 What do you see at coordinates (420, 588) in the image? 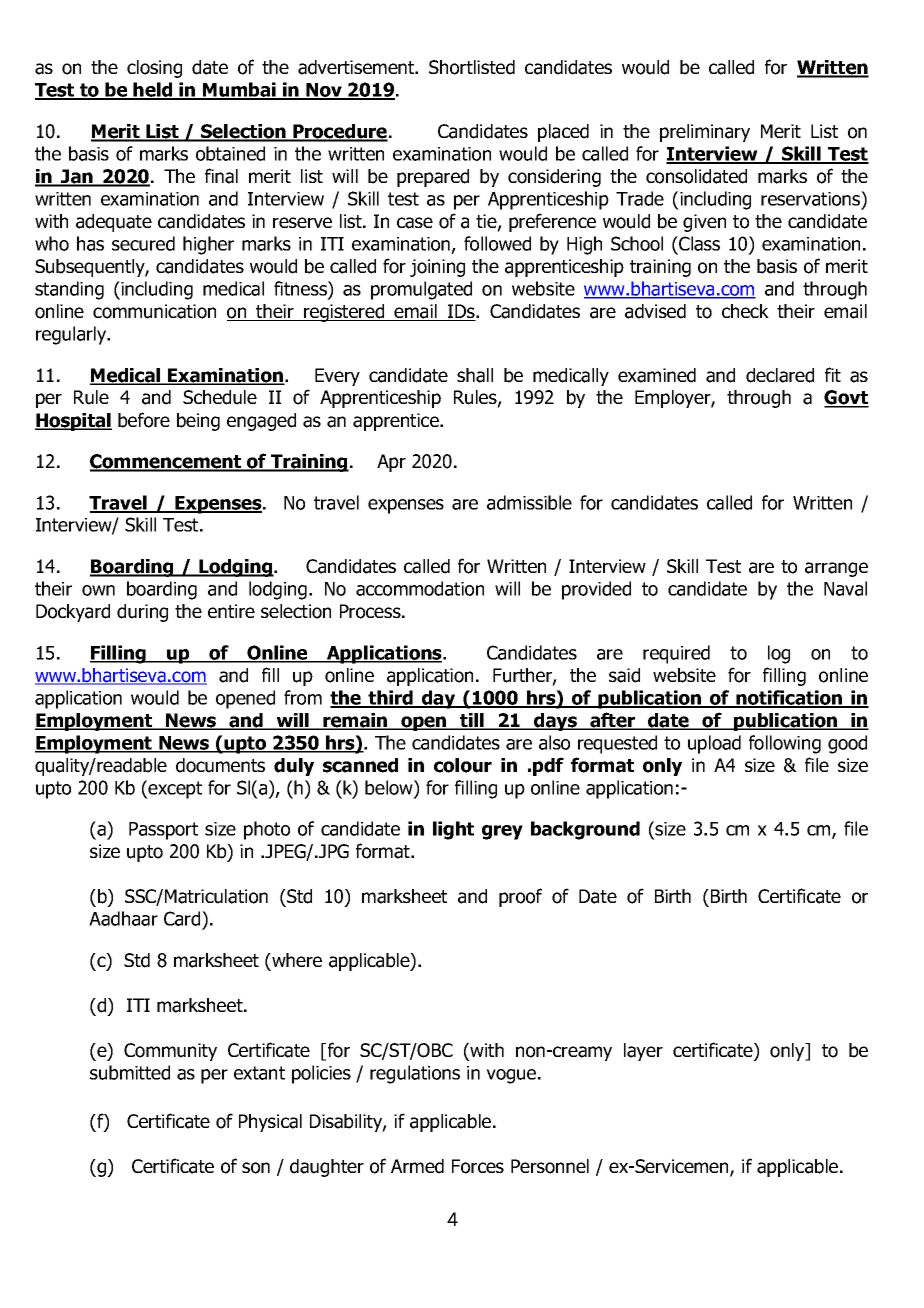
I see `accommodation` at bounding box center [420, 588].
